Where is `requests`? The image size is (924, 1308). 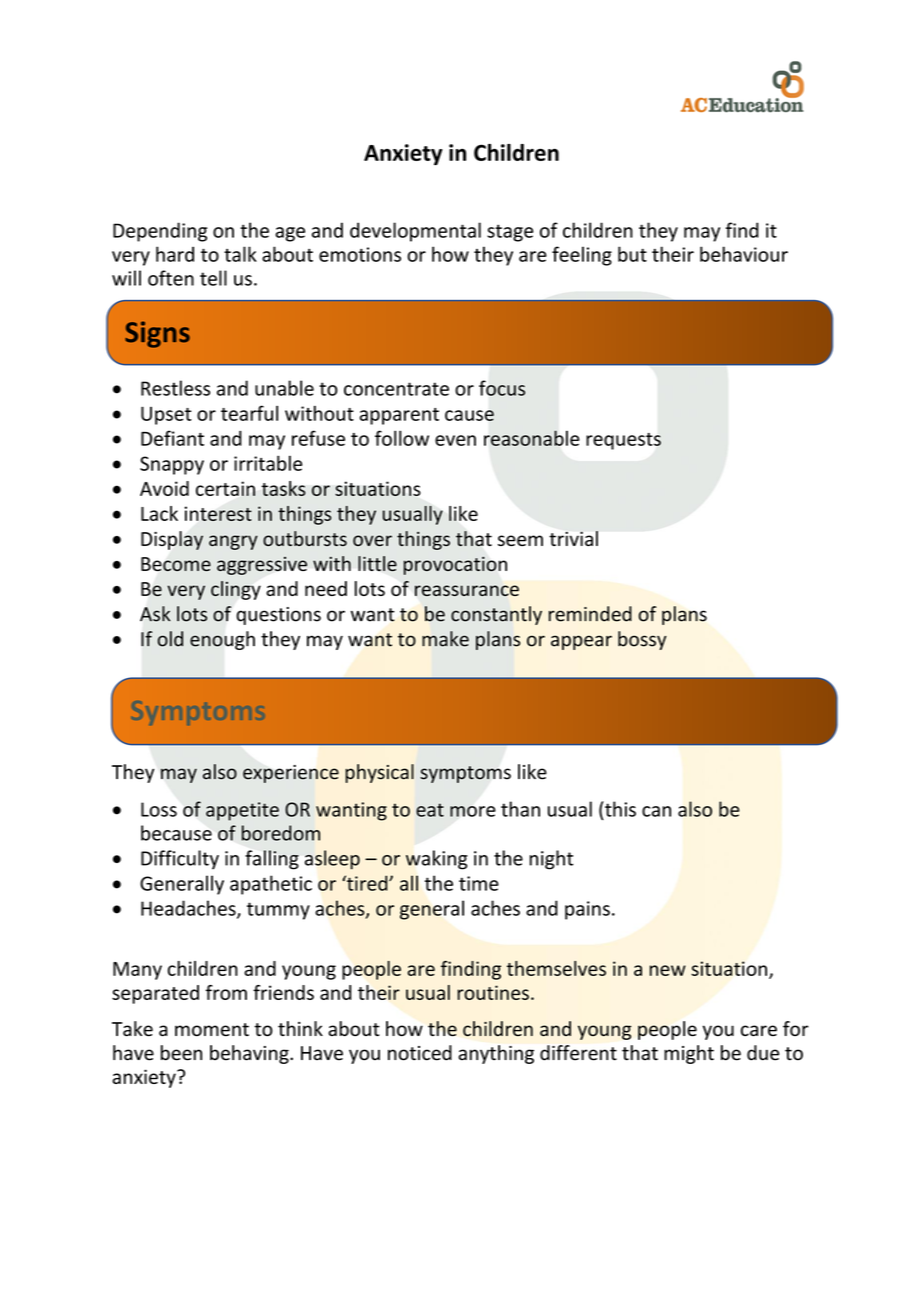 requests is located at coordinates (623, 441).
